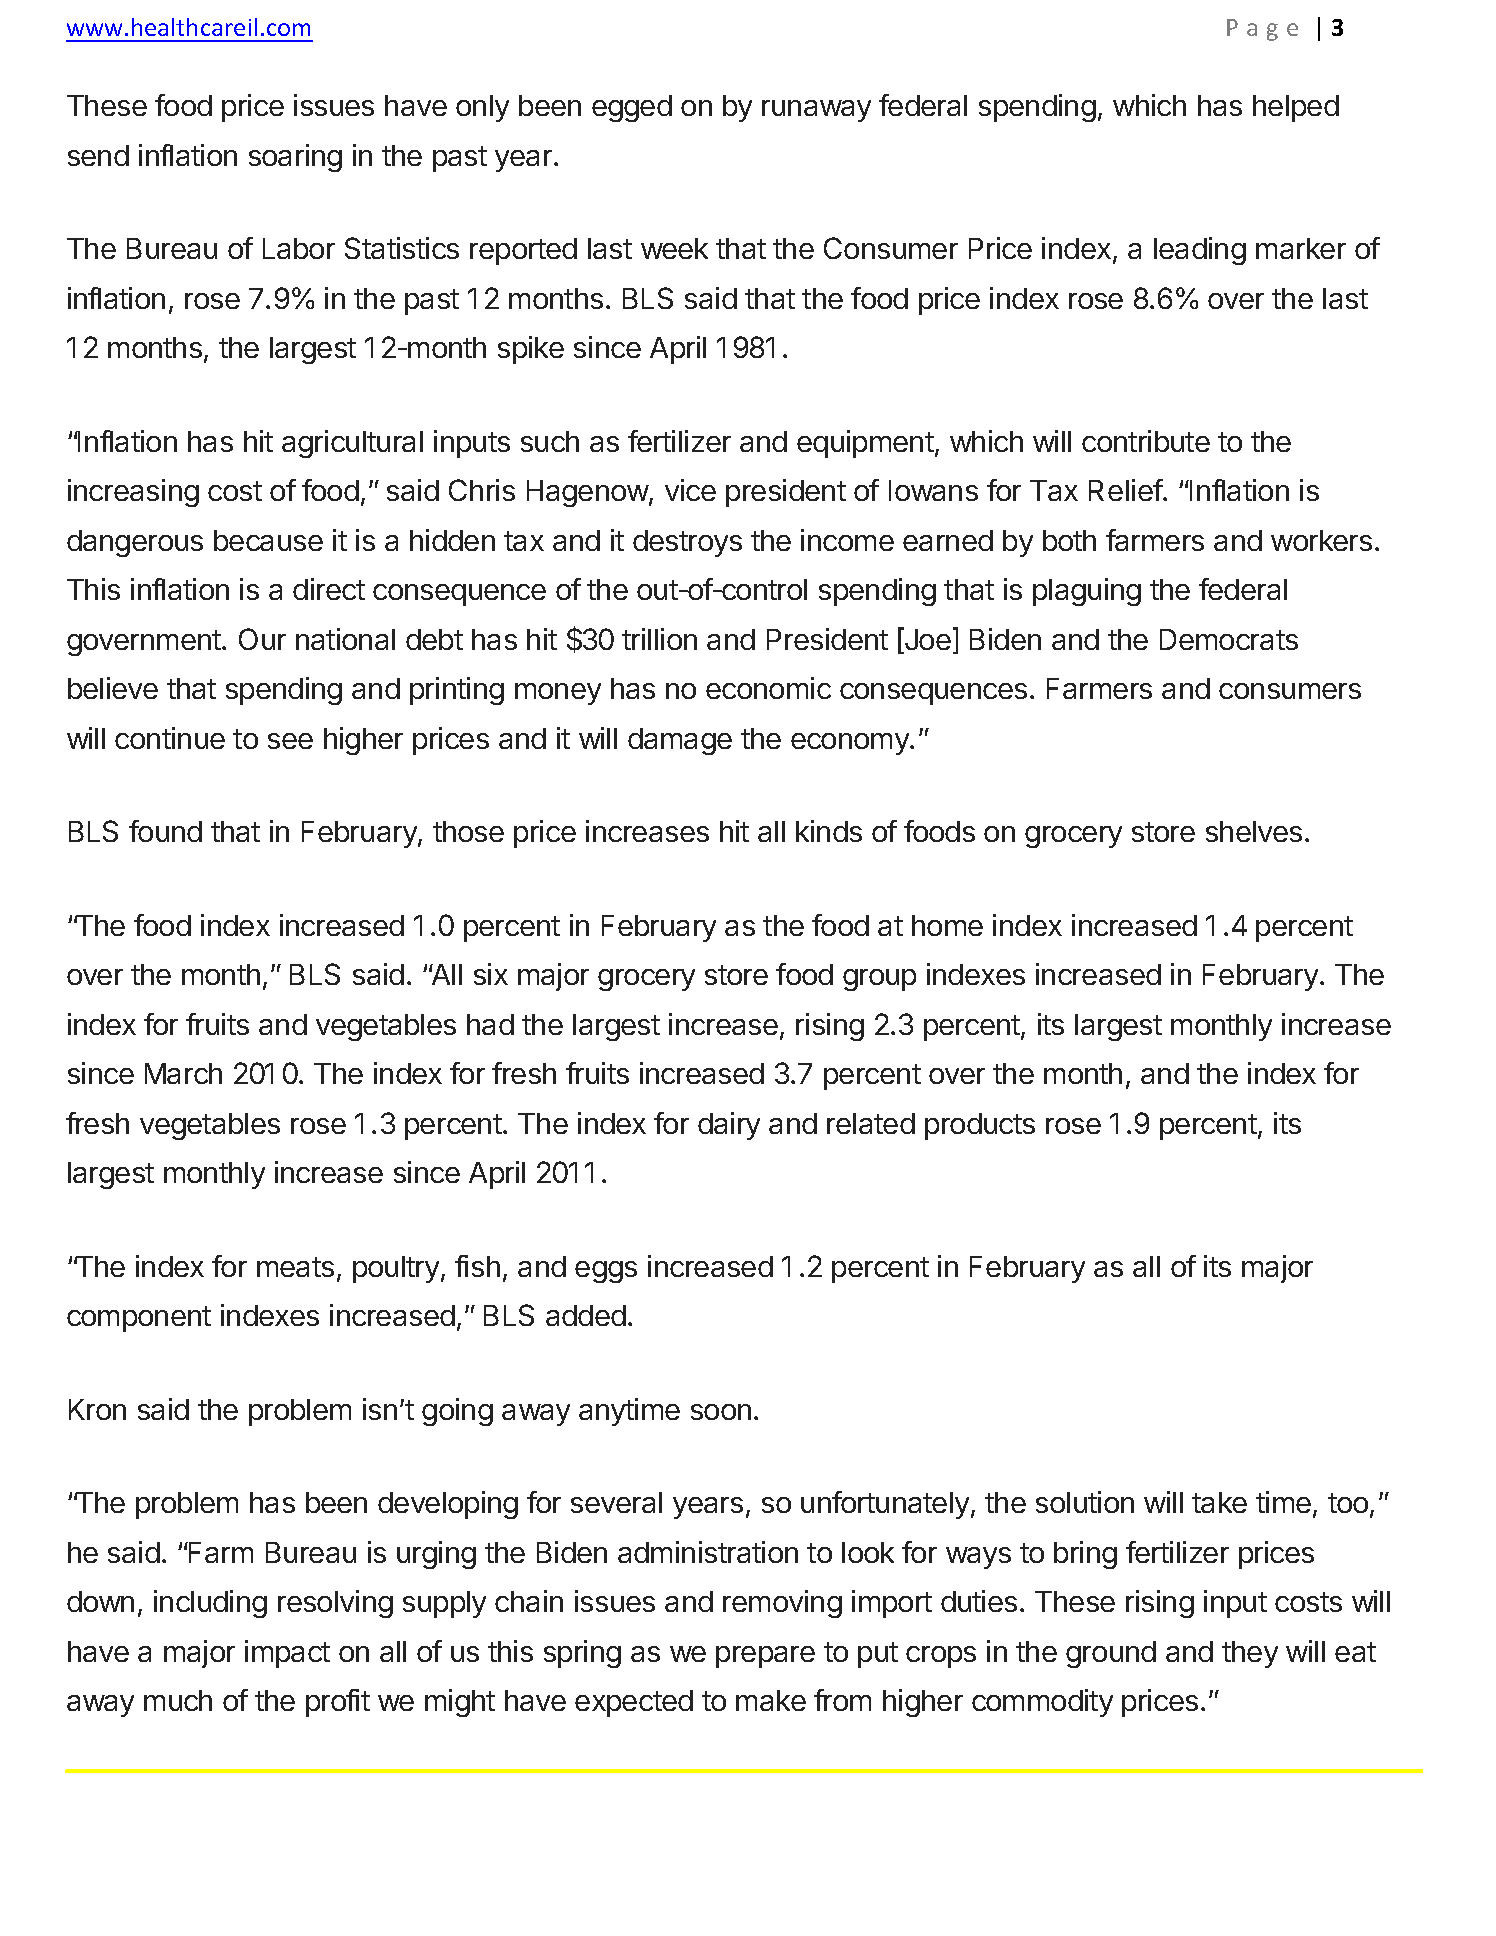 The height and width of the screenshot is (1936, 1496). I want to click on egged, so click(632, 108).
